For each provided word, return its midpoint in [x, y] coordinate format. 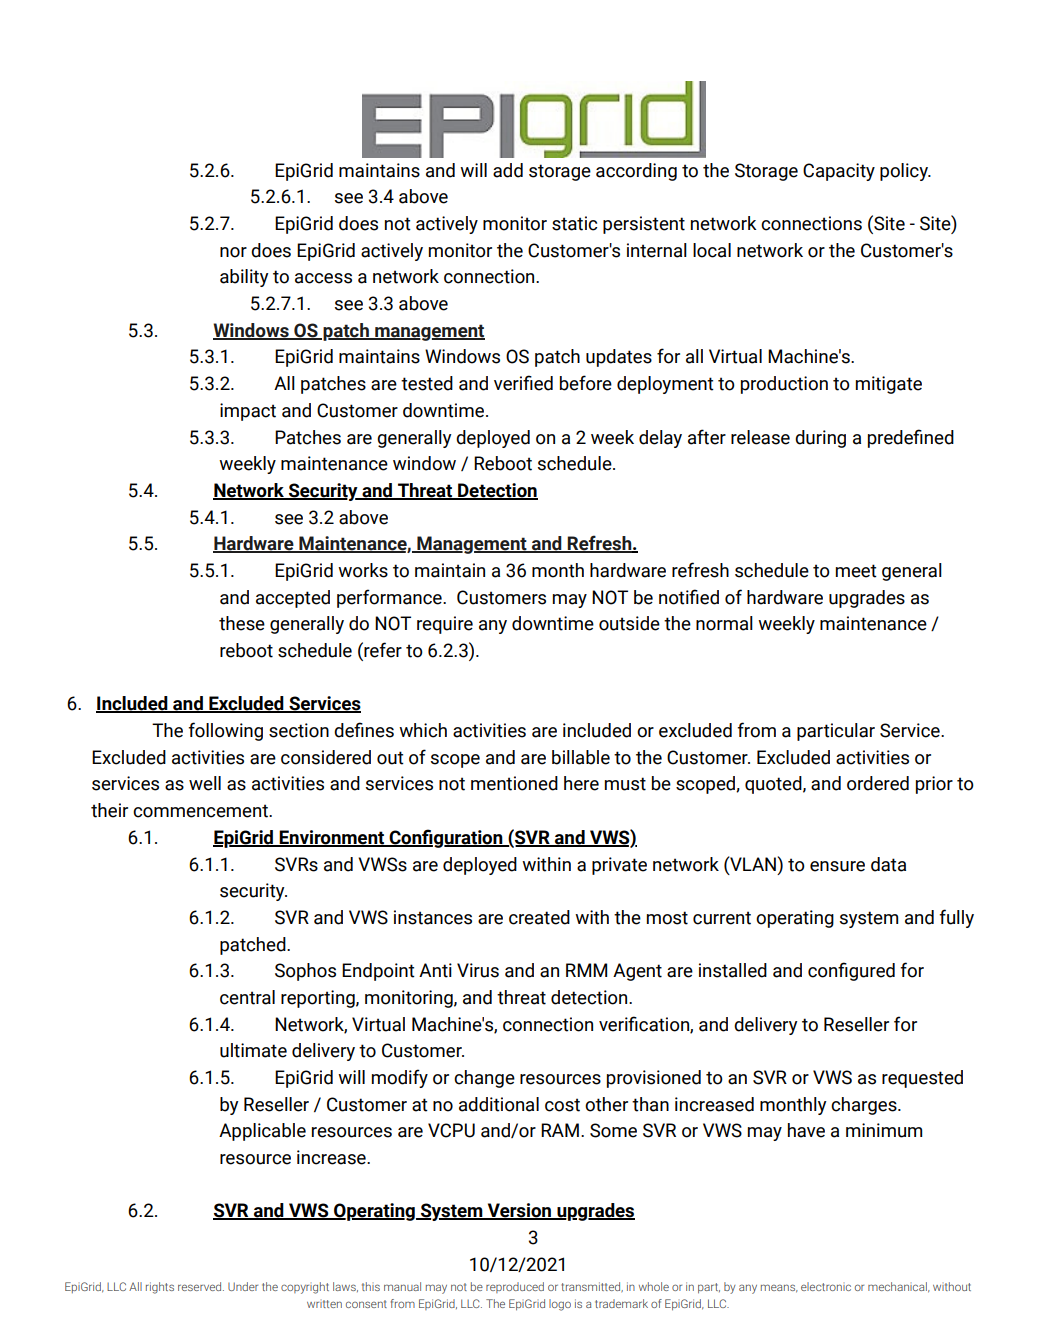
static [574, 223]
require [445, 625]
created [539, 917]
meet [856, 571]
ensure [837, 866]
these [242, 623]
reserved [201, 1286]
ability [244, 278]
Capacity [839, 172]
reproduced [515, 1287]
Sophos [305, 972]
